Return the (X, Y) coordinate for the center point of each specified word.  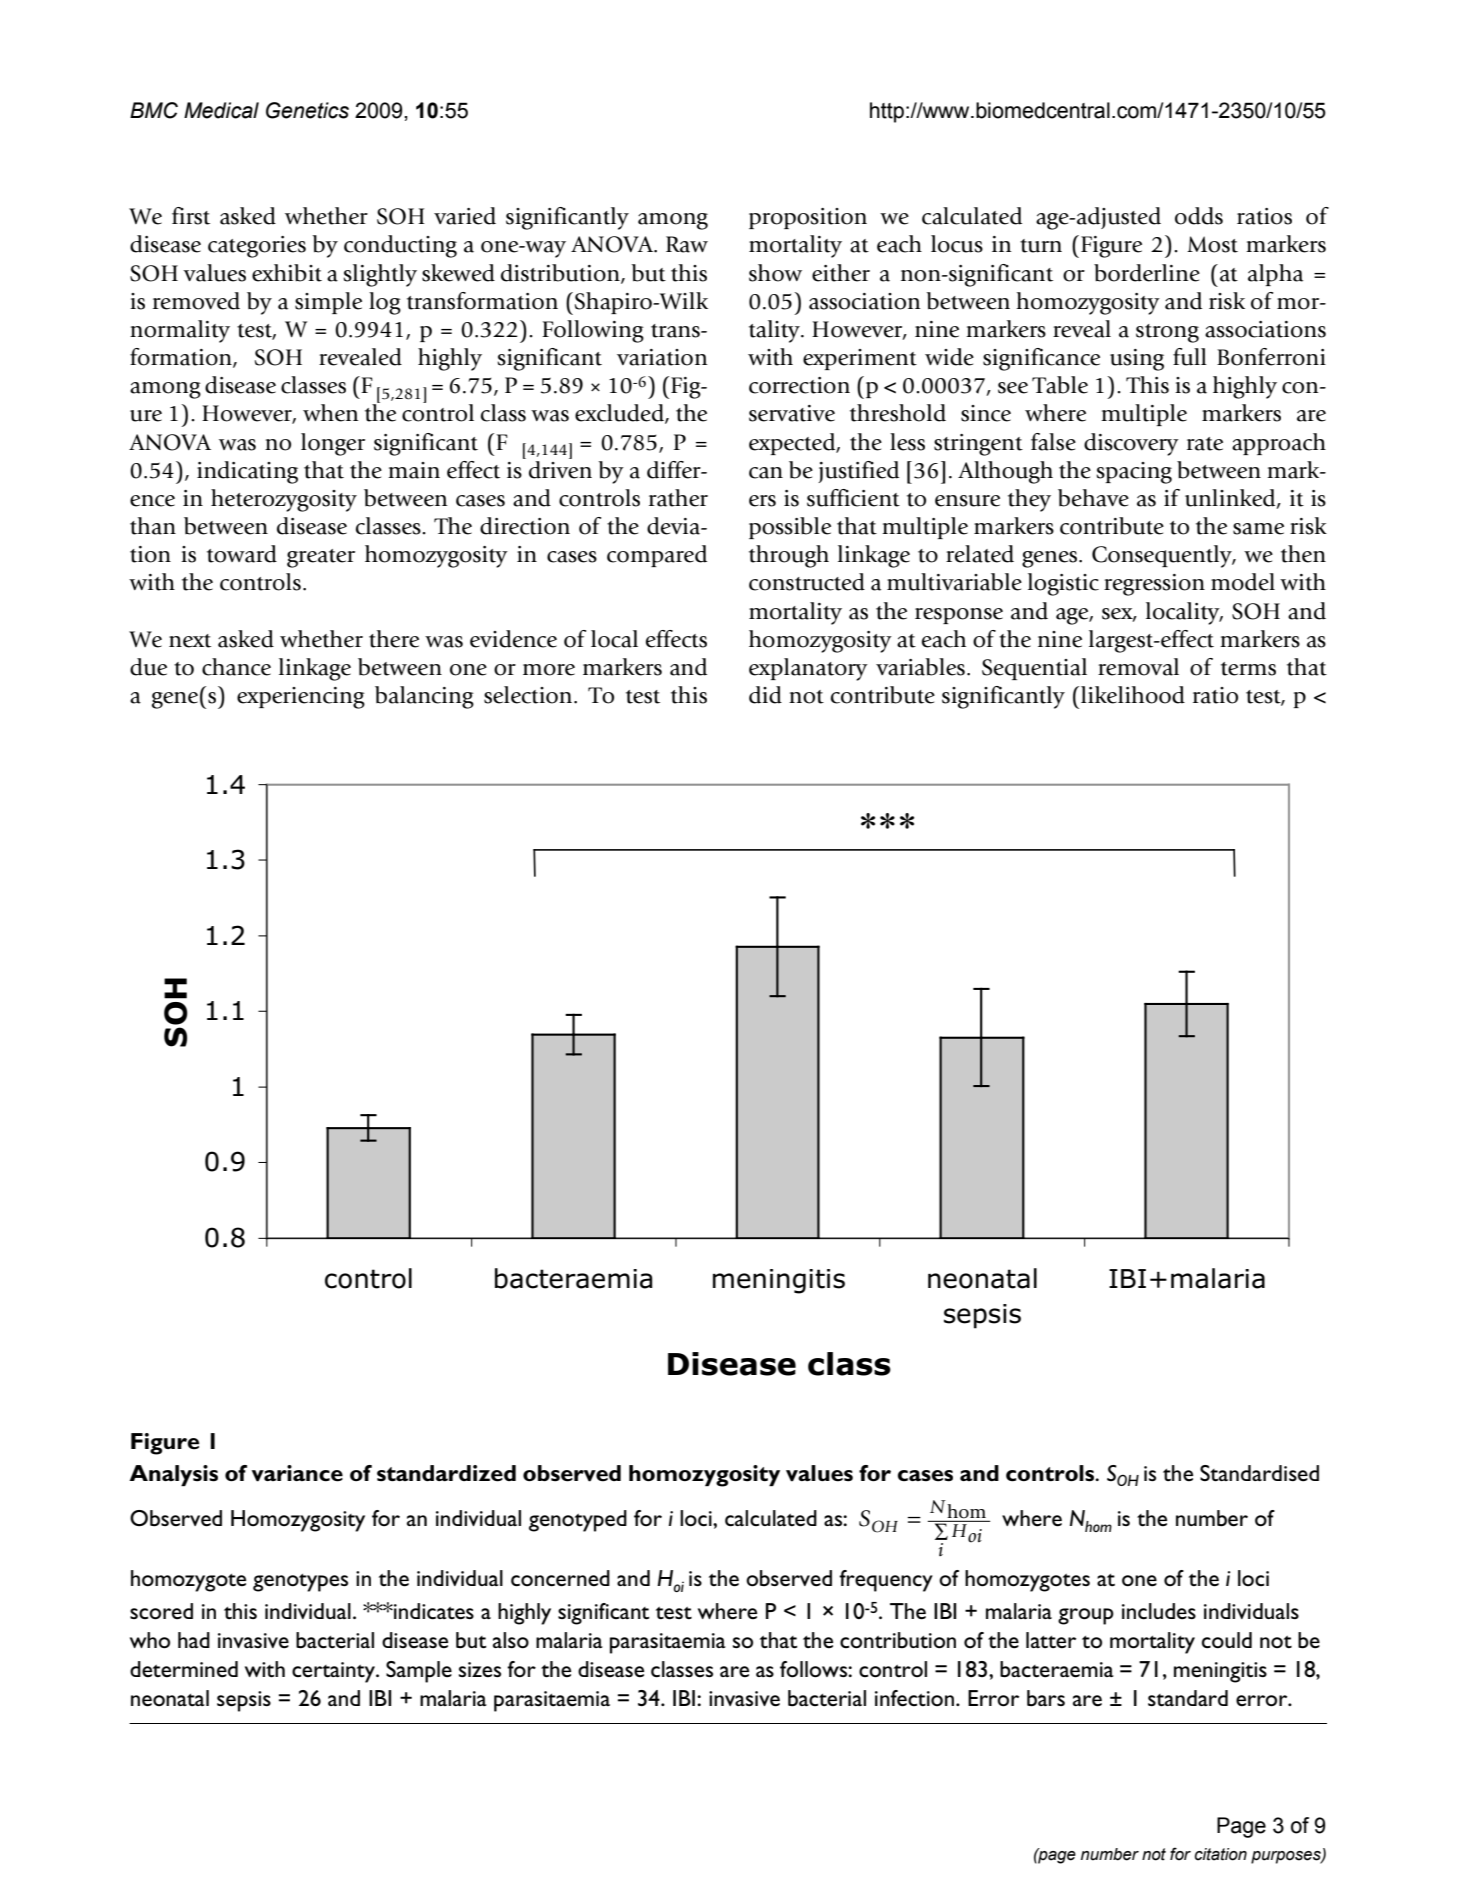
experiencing (301, 698)
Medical (221, 110)
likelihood (1133, 695)
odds (1199, 216)
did (765, 695)
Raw (687, 244)
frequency (886, 1581)
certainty (334, 1672)
